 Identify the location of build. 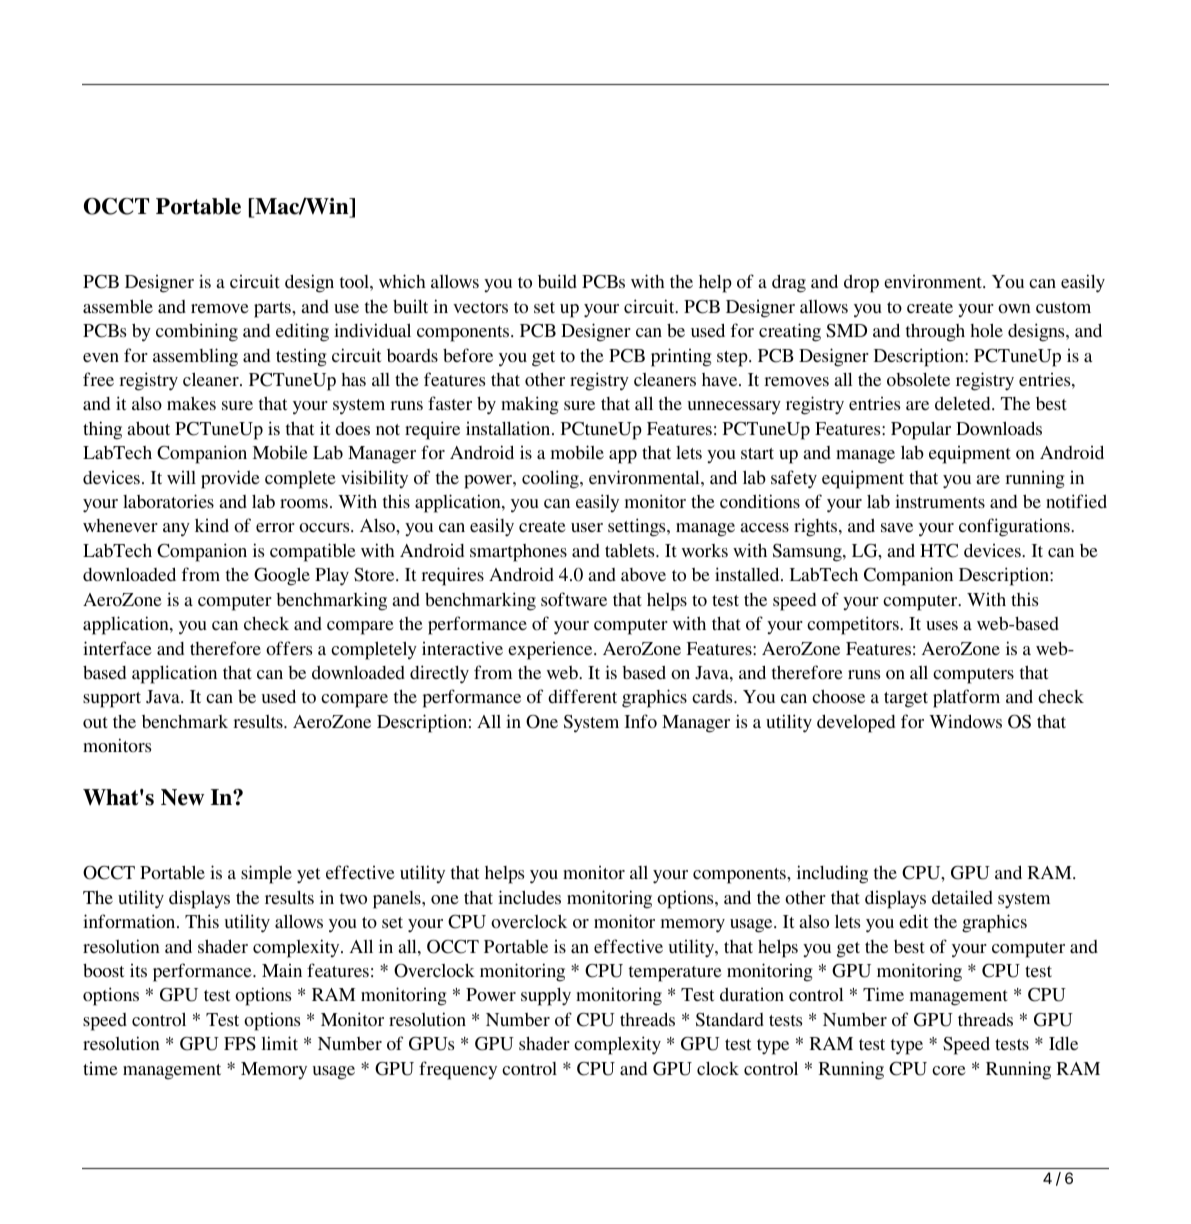
(557, 281).
